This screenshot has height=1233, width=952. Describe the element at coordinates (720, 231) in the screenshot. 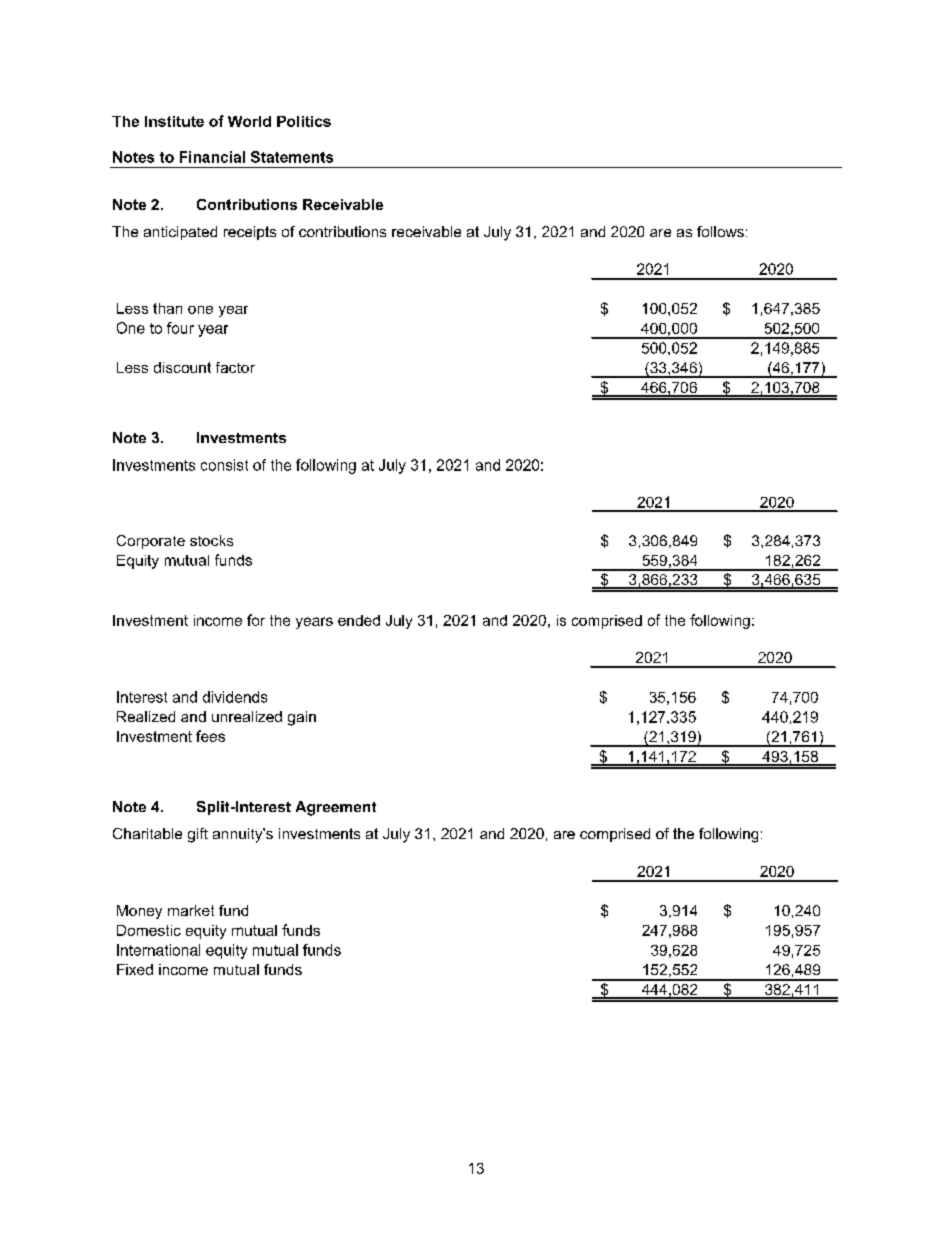

I see `follows` at that location.
